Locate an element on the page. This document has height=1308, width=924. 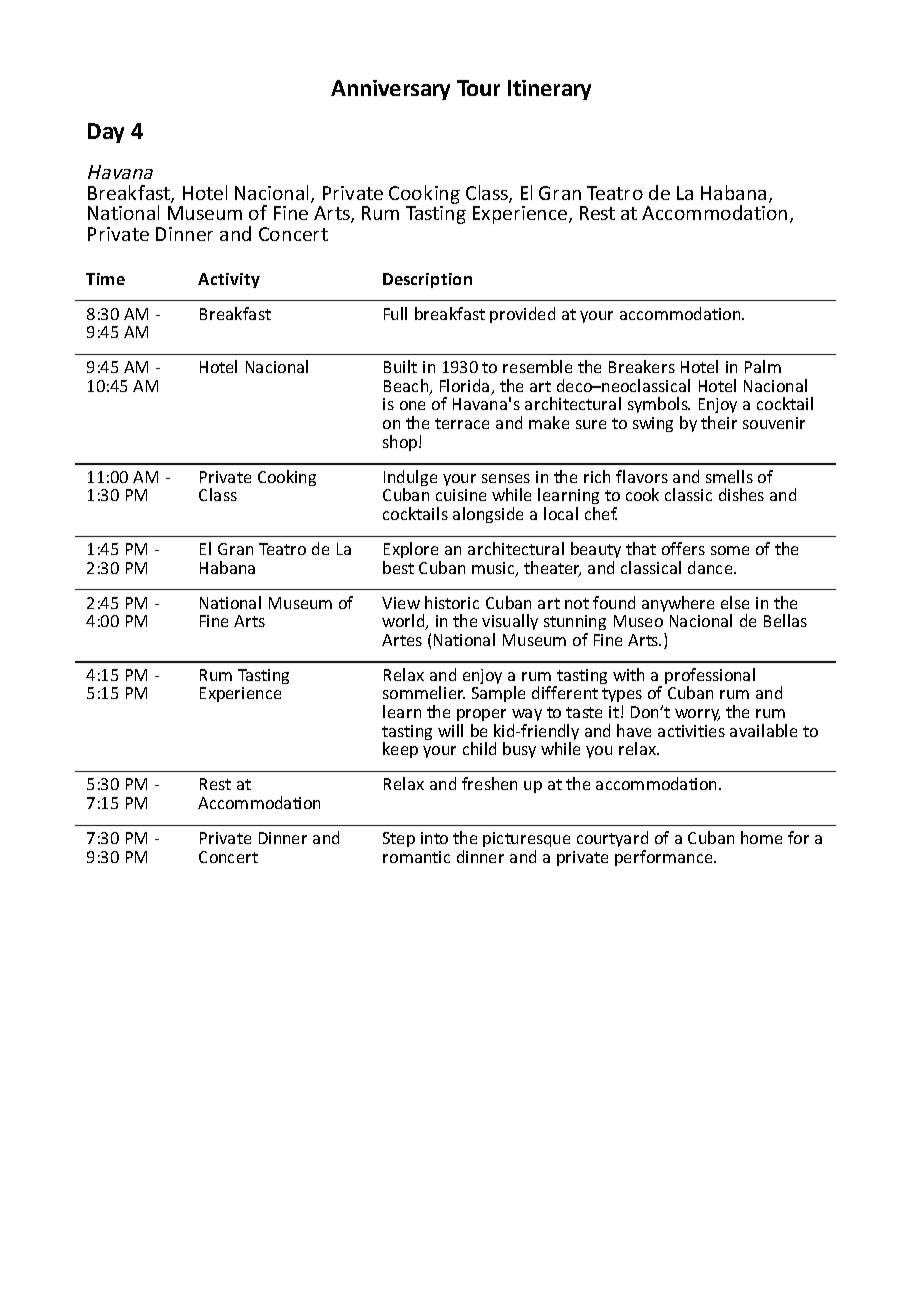
into is located at coordinates (434, 838).
